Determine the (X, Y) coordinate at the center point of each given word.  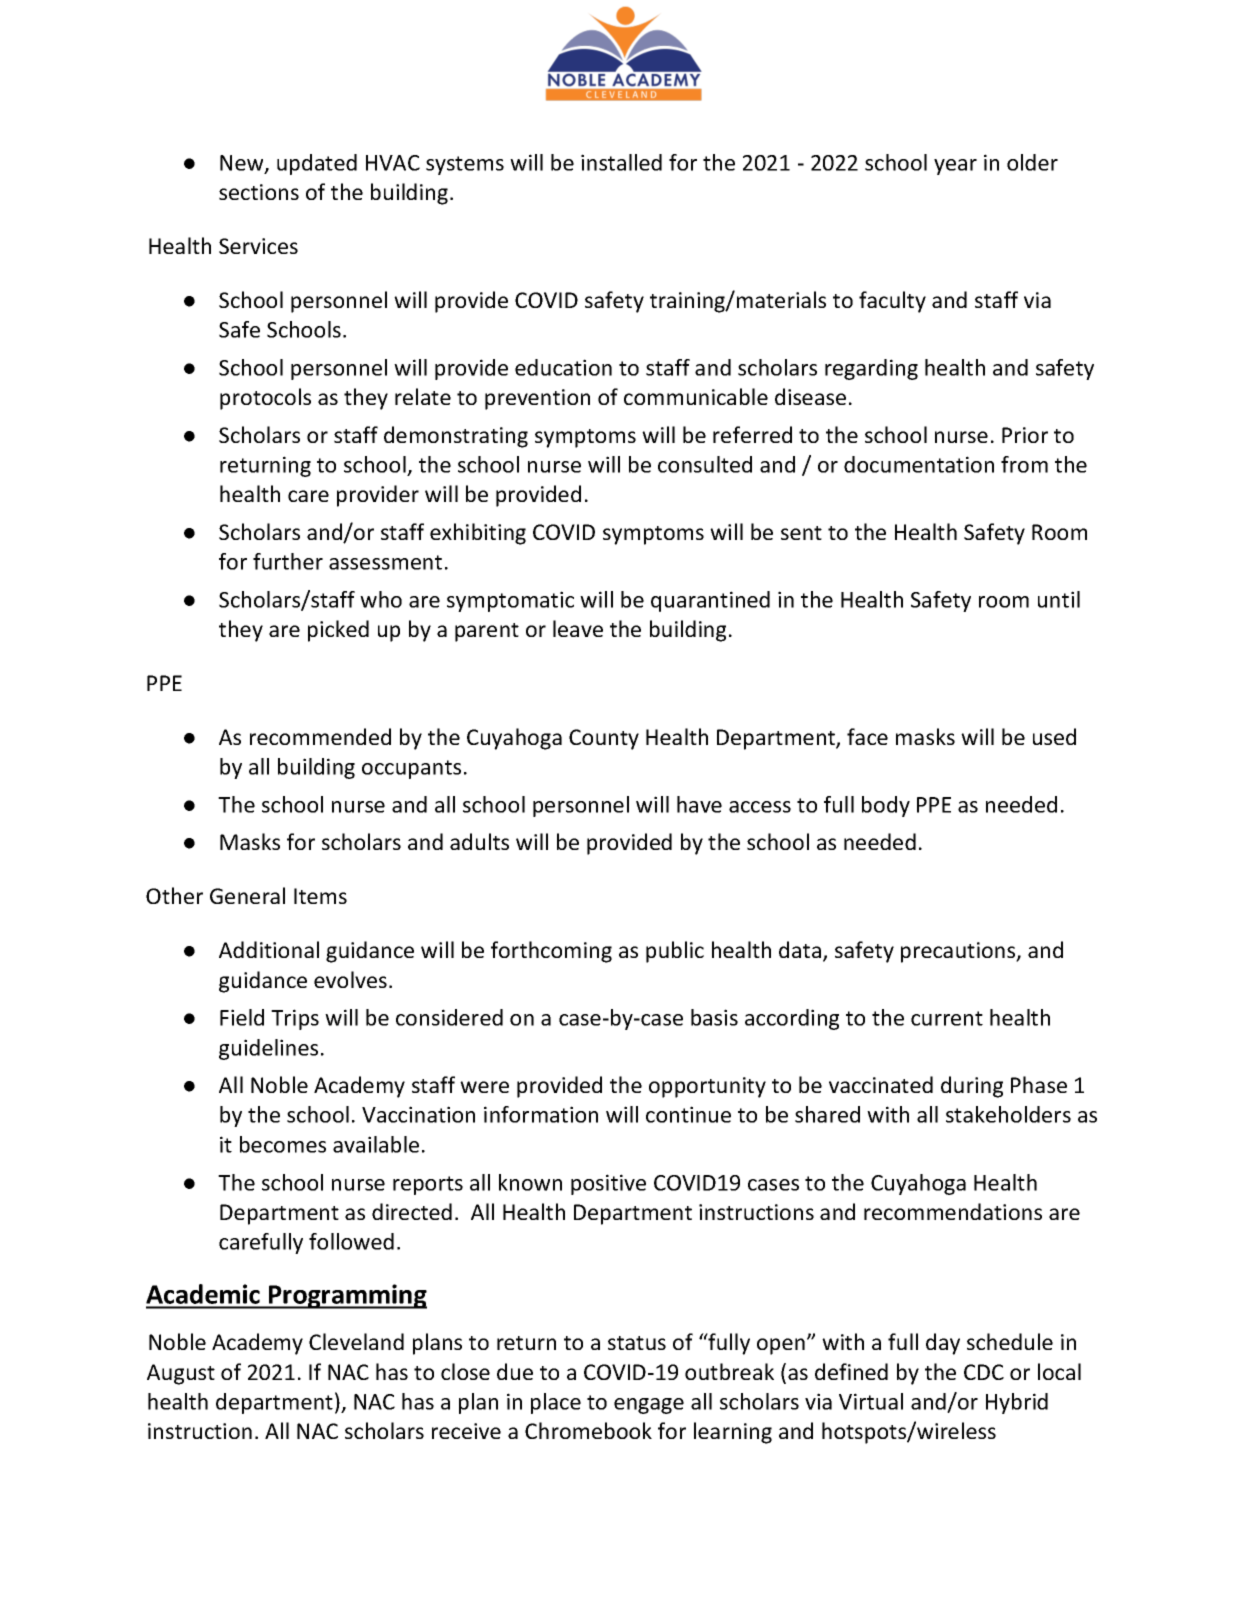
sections (259, 192)
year (955, 167)
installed (621, 162)
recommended (320, 736)
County (604, 739)
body (886, 806)
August (181, 1374)
